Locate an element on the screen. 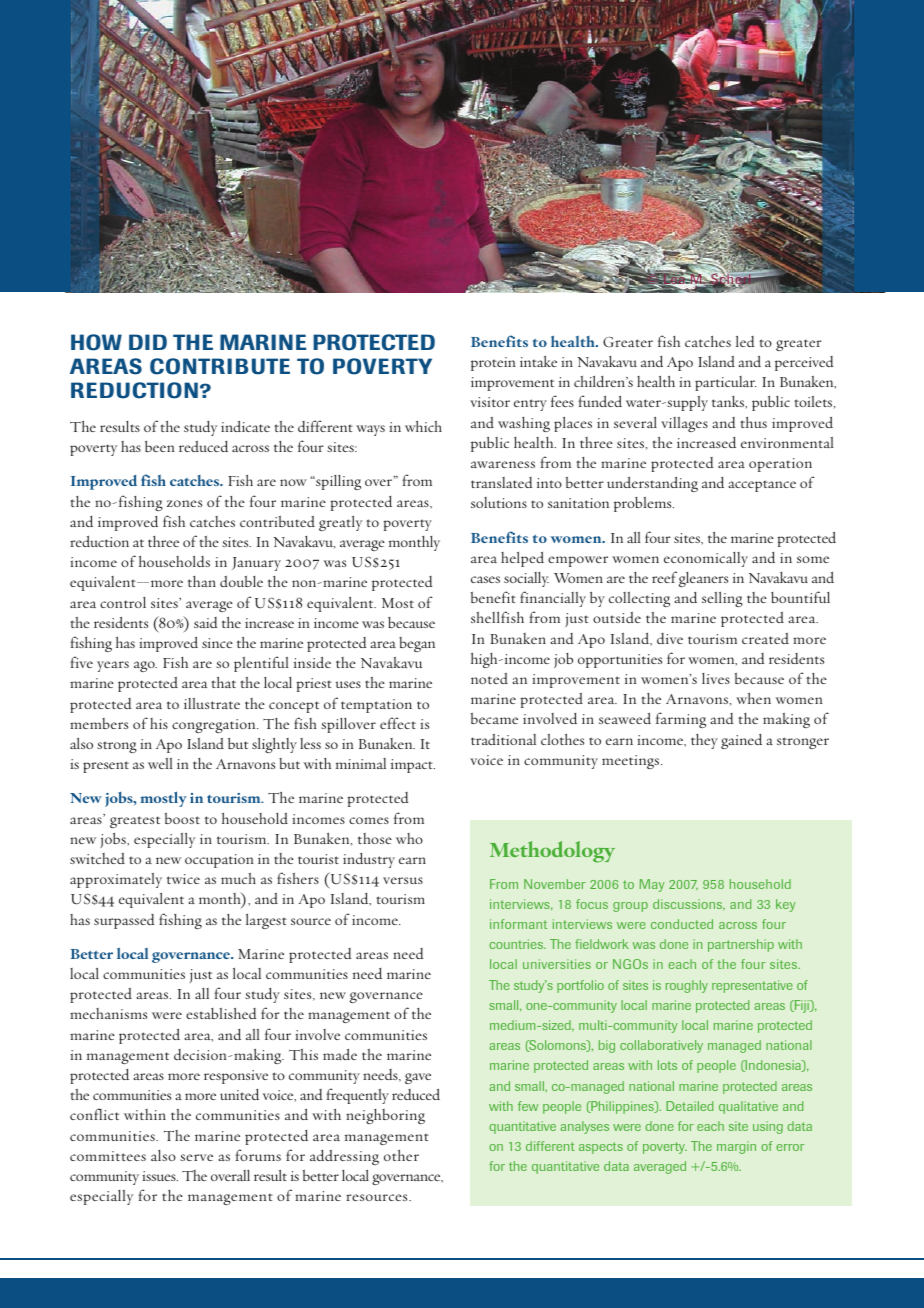 This screenshot has width=924, height=1308. other is located at coordinates (401, 1155).
